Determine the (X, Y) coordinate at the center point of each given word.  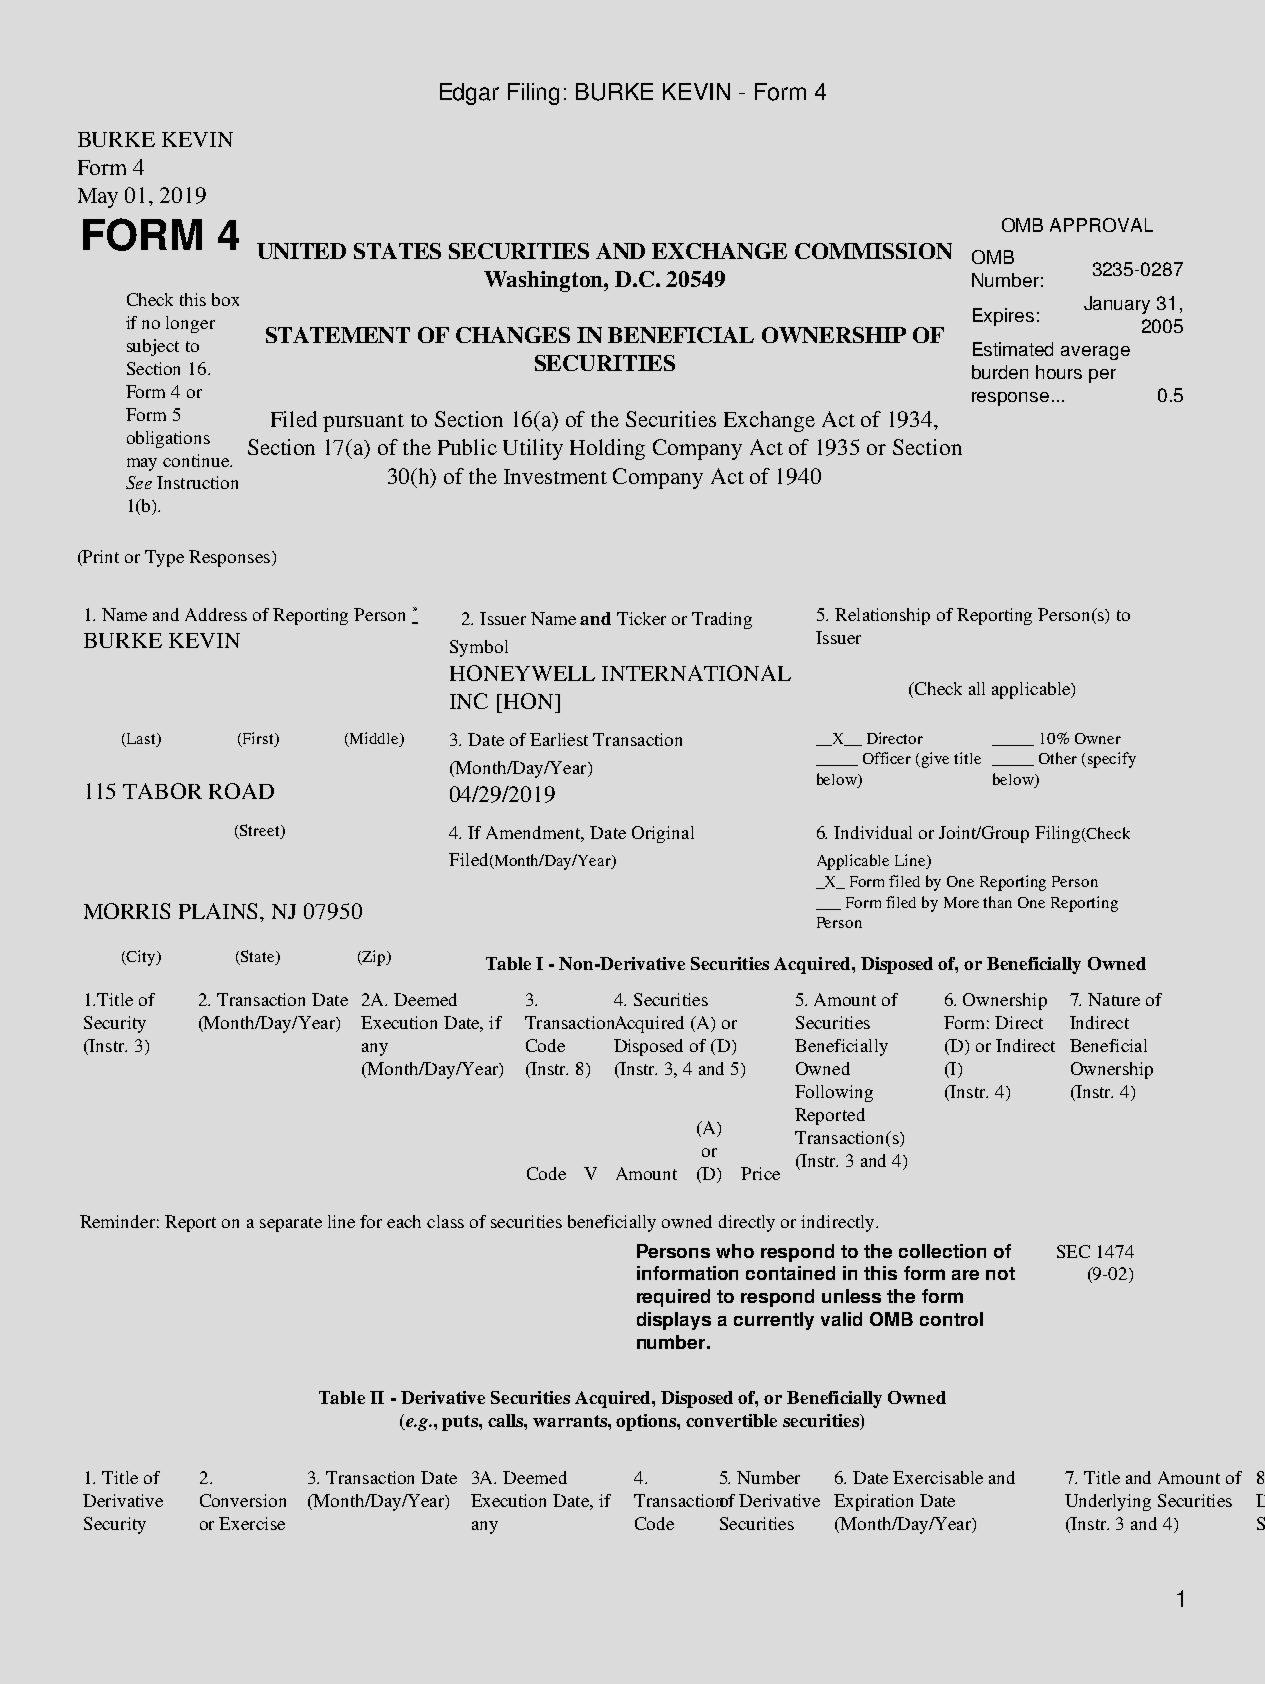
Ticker (641, 618)
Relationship (882, 616)
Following (834, 1093)
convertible (731, 1420)
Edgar (469, 94)
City (141, 958)
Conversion (243, 1500)
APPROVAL (1101, 225)
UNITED (301, 251)
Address (216, 614)
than (997, 902)
